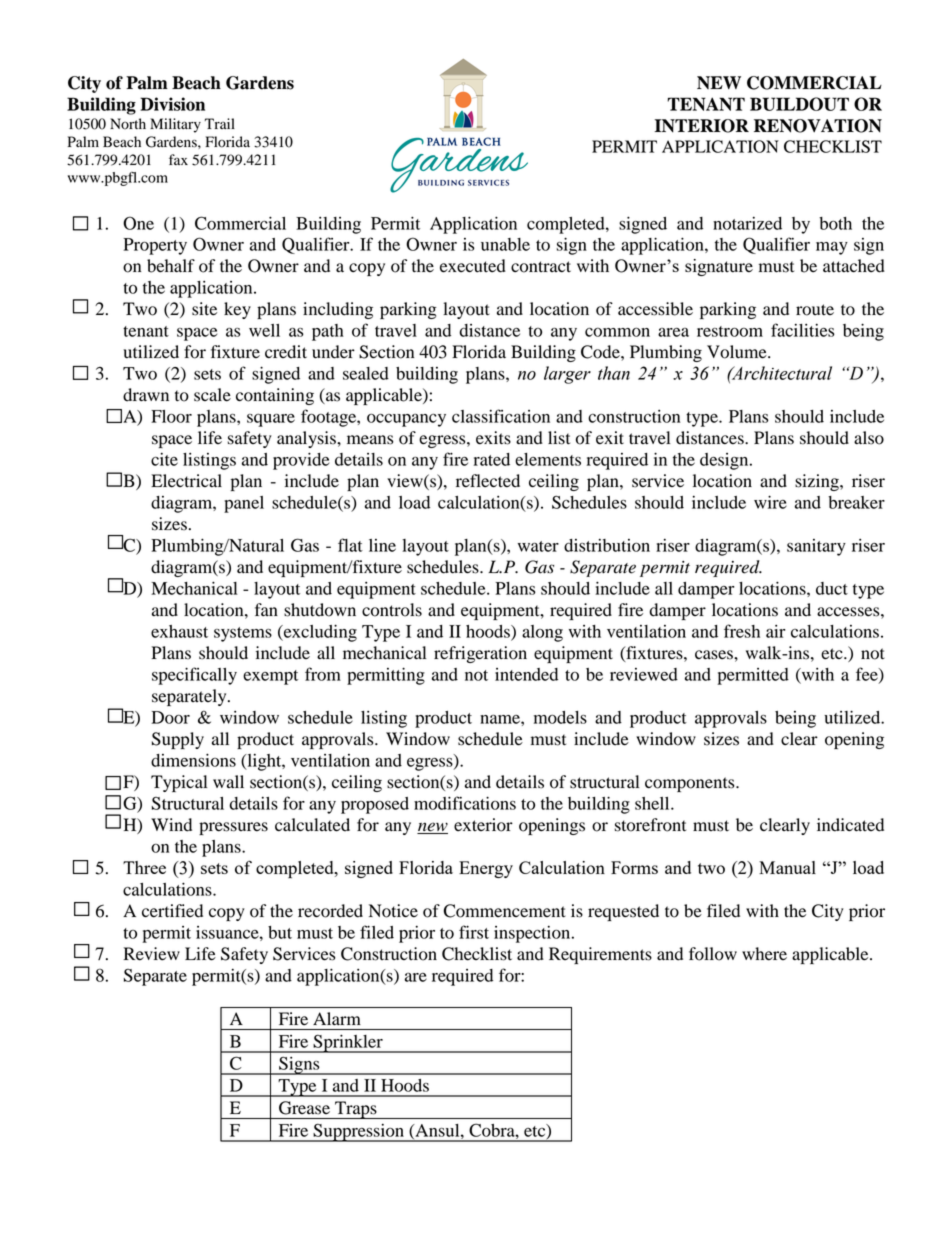  What do you see at coordinates (542, 633) in the screenshot?
I see `along` at bounding box center [542, 633].
